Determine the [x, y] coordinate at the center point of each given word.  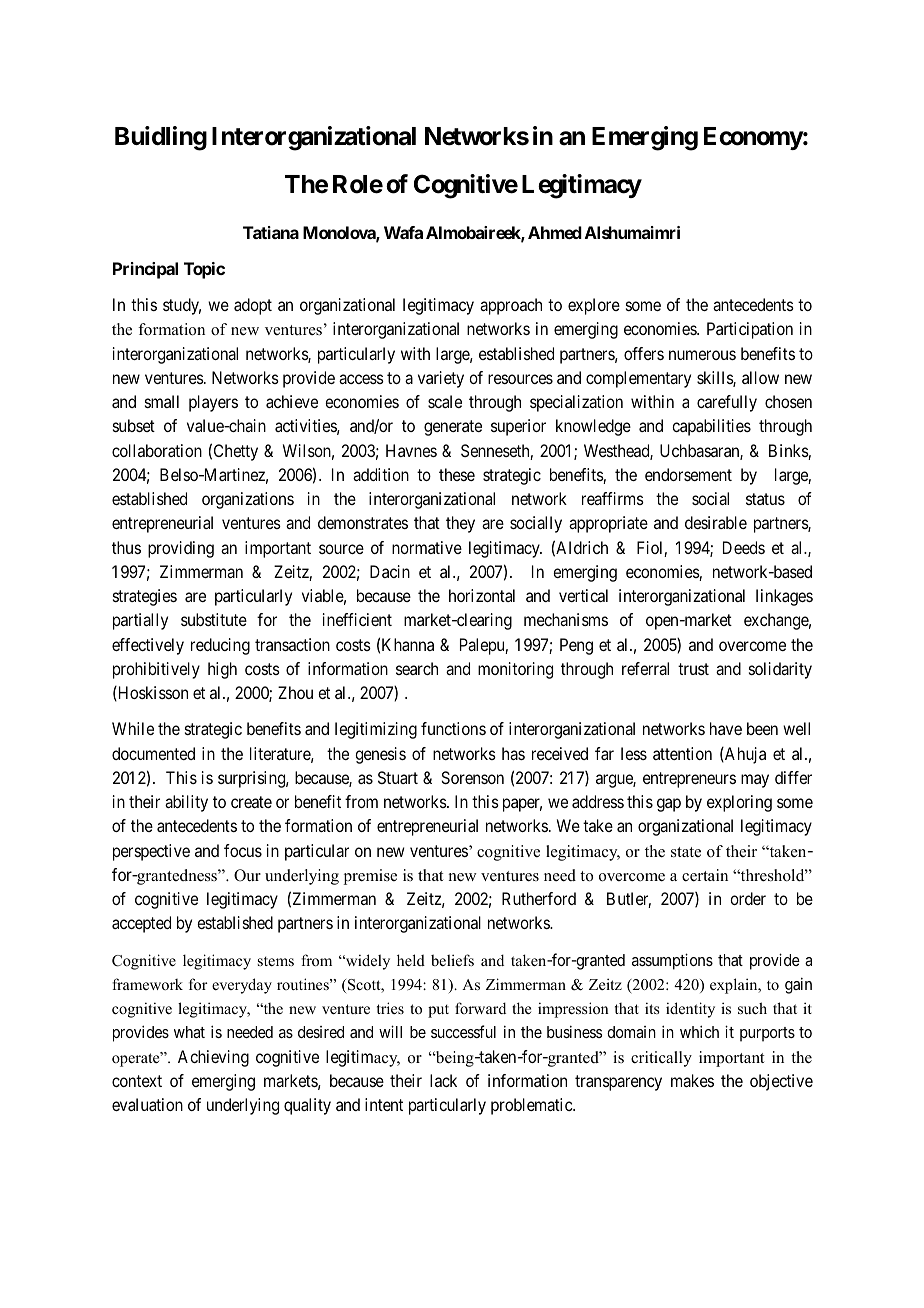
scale [445, 401]
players [213, 403]
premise [370, 877]
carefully [727, 403]
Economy [753, 138]
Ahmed [555, 232]
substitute [214, 619]
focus [243, 850]
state [686, 852]
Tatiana [271, 232]
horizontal [482, 595]
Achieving [213, 1058]
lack [443, 1080]
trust [693, 669]
